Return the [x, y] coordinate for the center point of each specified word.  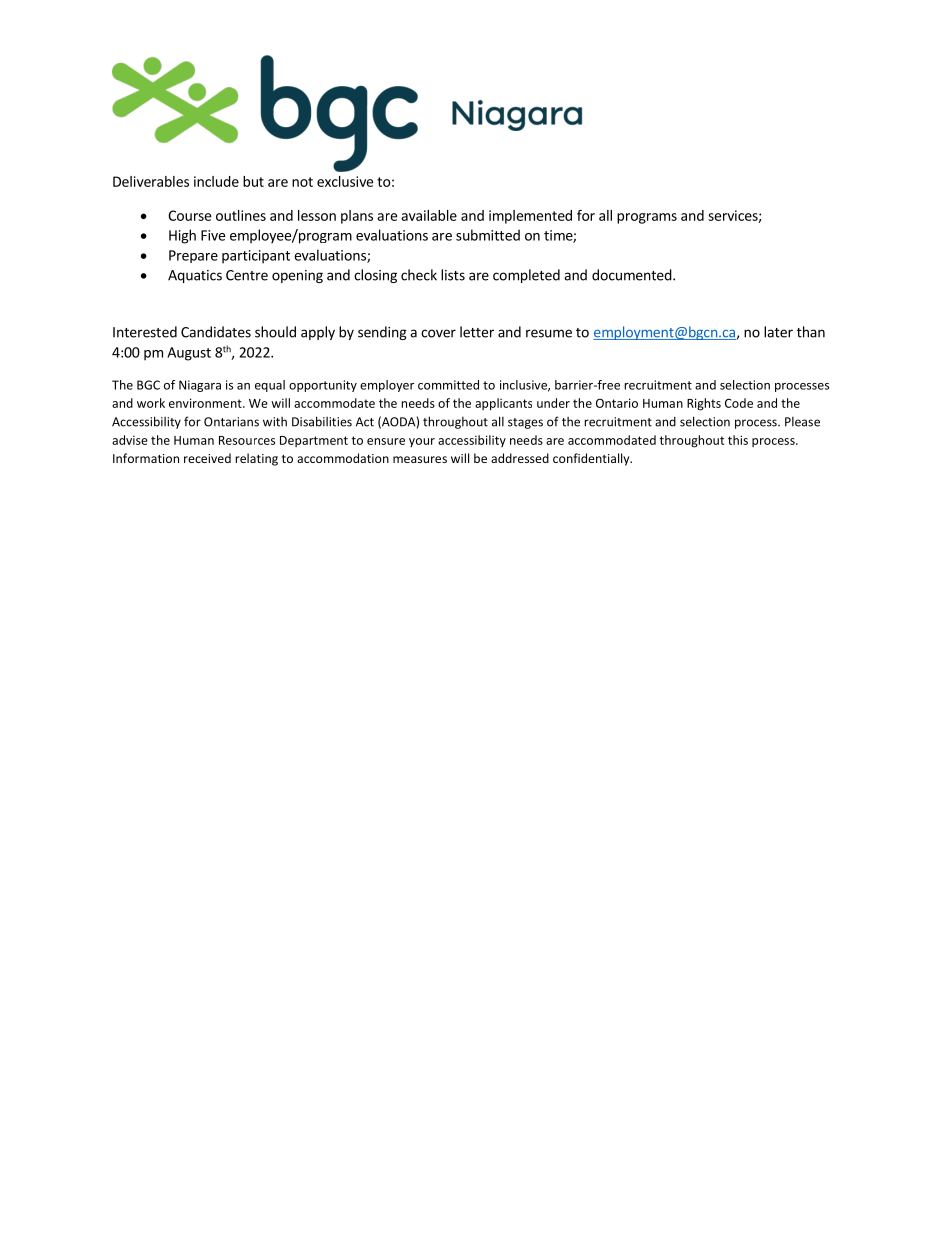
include [216, 181]
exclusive [345, 181]
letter [477, 332]
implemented [530, 217]
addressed [520, 458]
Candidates [216, 332]
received [207, 458]
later [778, 332]
